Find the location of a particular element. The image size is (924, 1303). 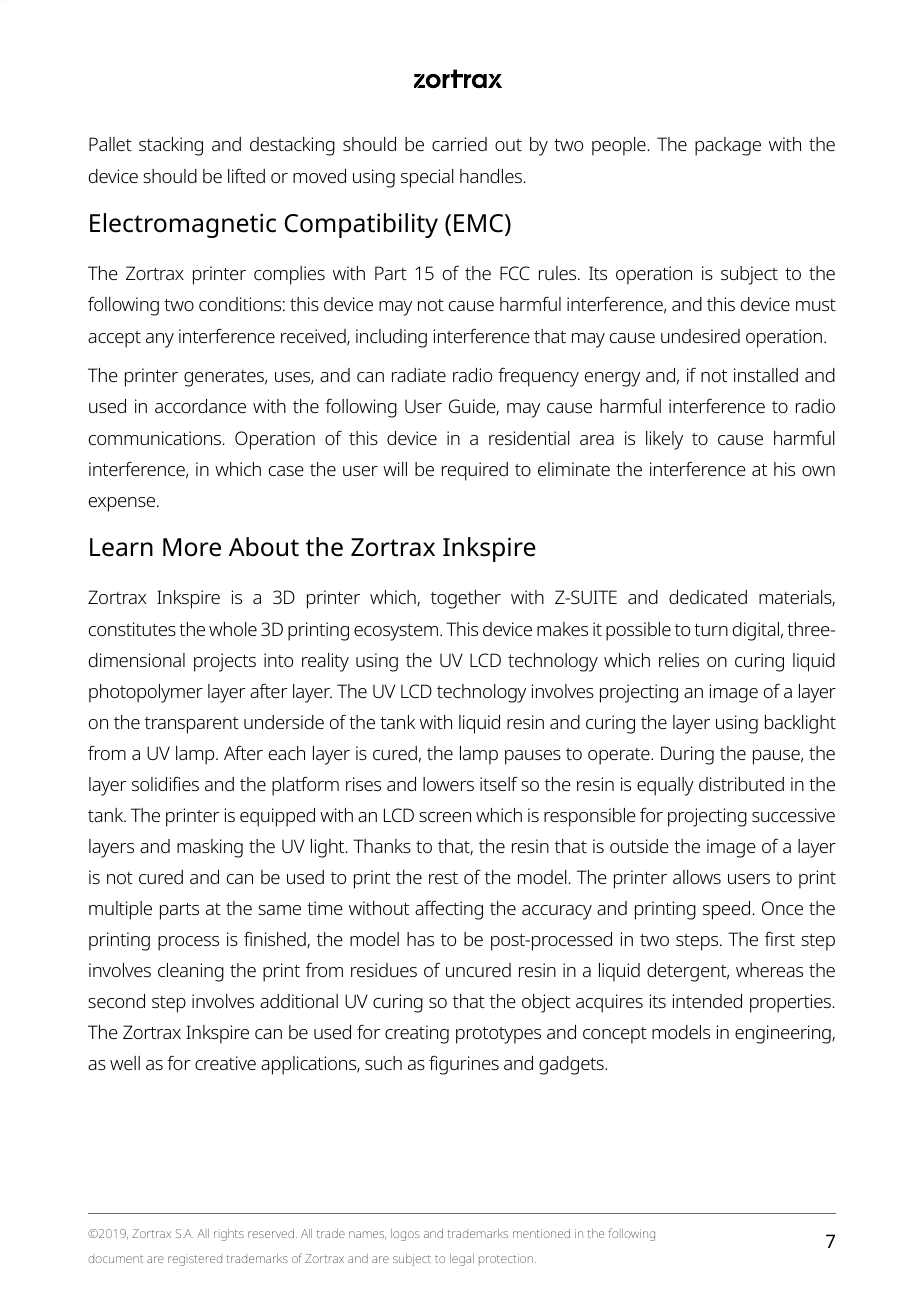

rights is located at coordinates (229, 1235).
